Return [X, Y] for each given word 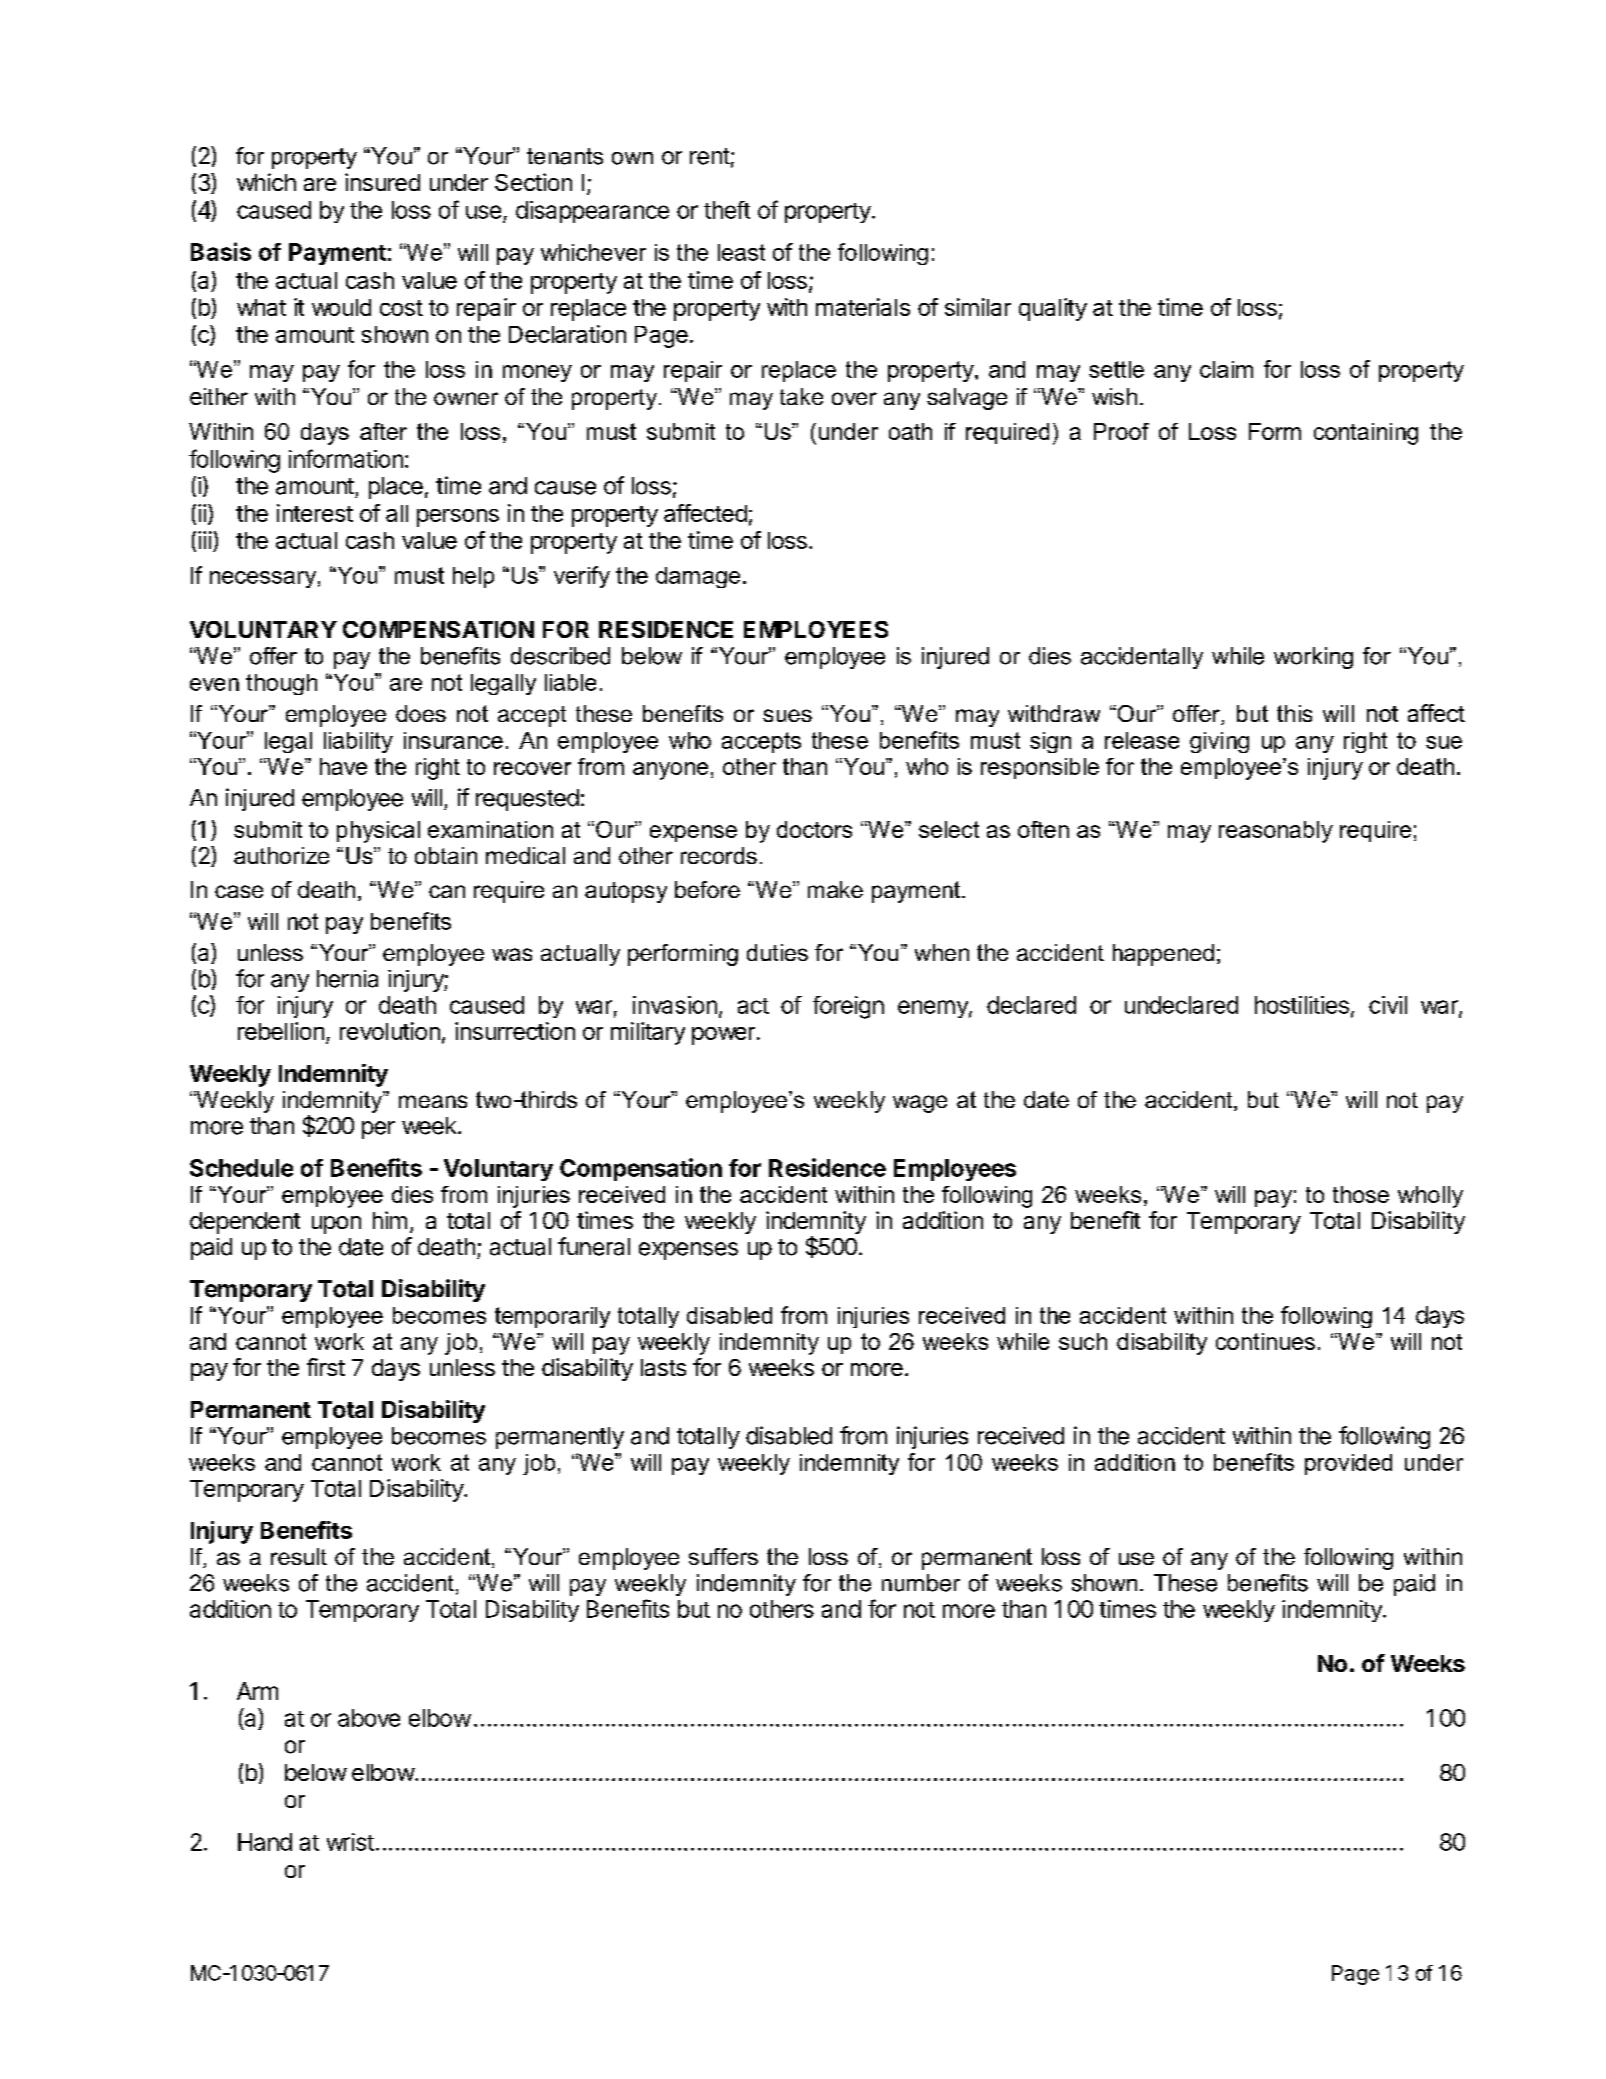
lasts [663, 1367]
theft [727, 210]
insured [382, 182]
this [1294, 713]
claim [1226, 369]
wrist [350, 1842]
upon [336, 1225]
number [921, 1583]
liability [358, 742]
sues [787, 715]
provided [1348, 1464]
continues [1265, 1341]
